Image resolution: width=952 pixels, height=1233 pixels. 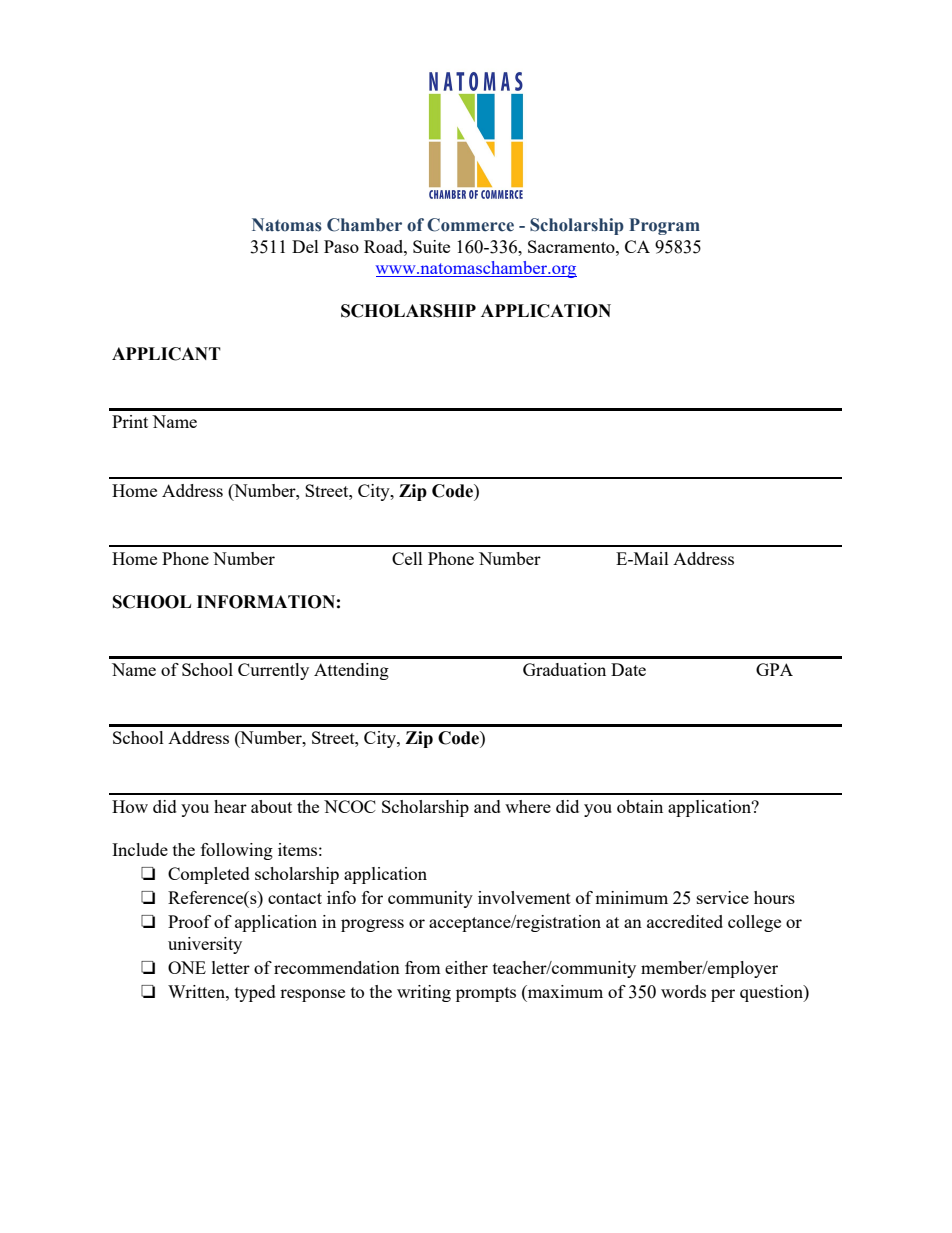 I want to click on Suite, so click(x=431, y=246).
